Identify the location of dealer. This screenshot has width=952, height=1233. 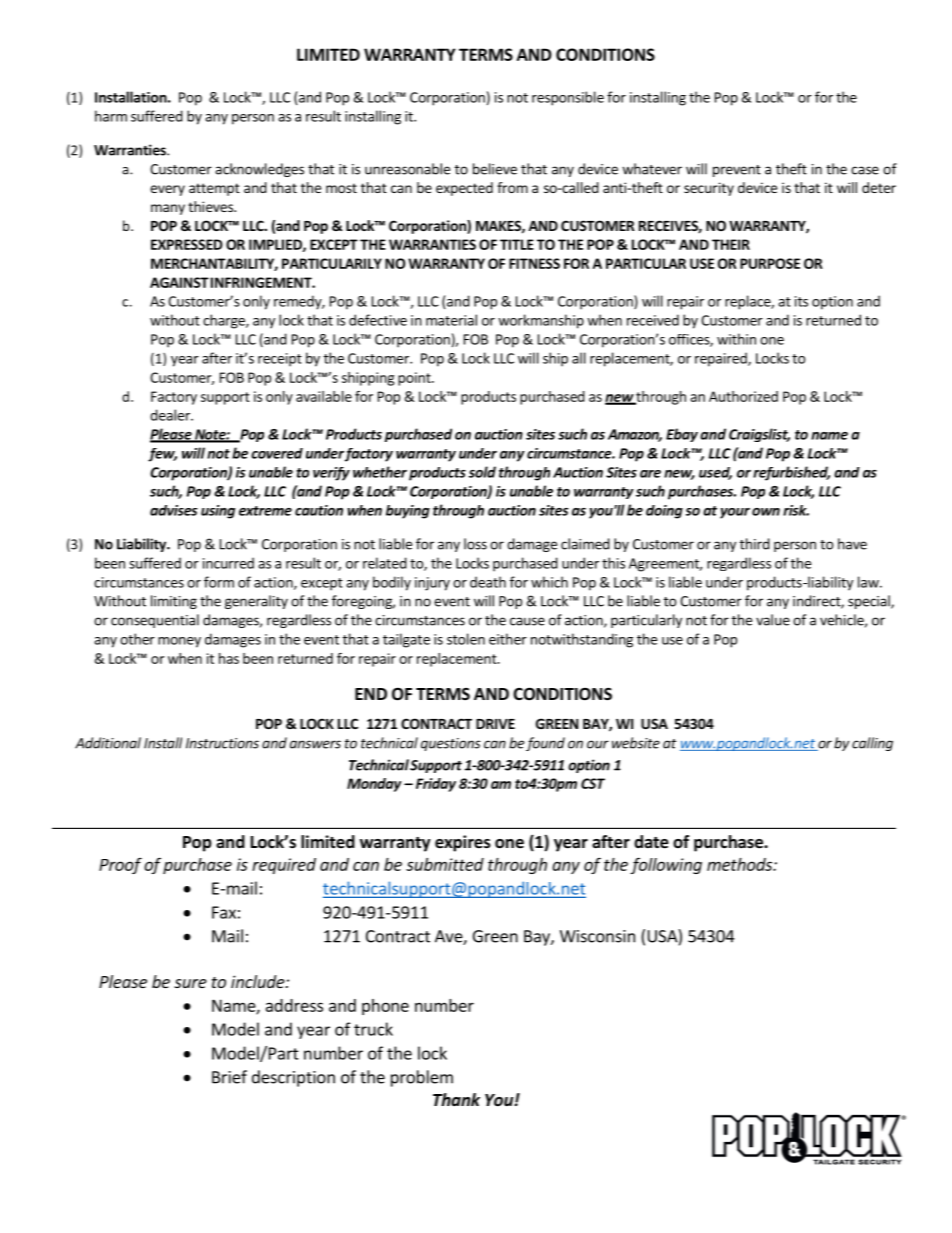
(171, 415).
